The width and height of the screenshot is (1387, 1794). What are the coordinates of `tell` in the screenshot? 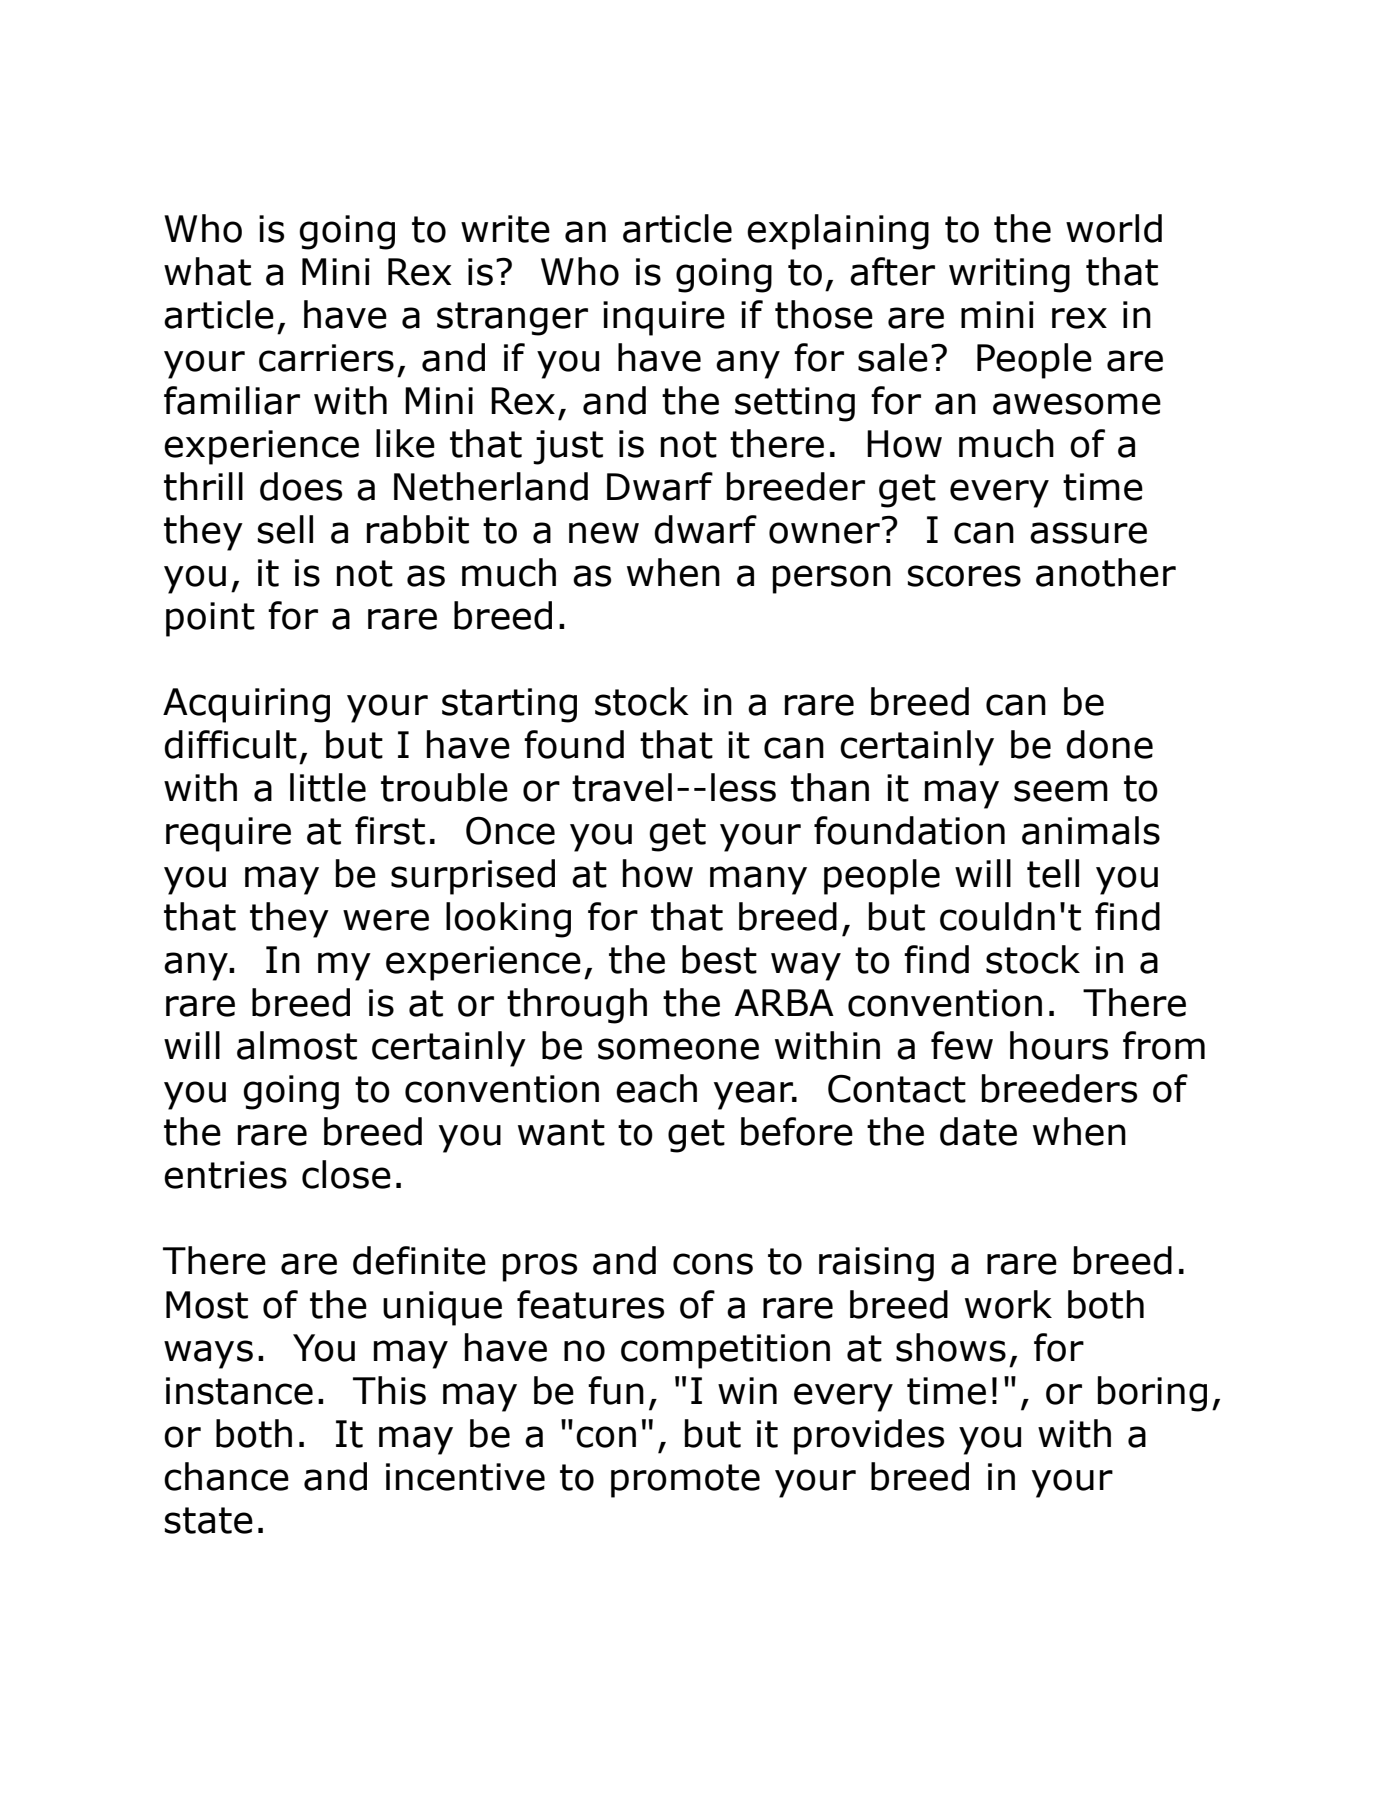 It's located at (1053, 873).
